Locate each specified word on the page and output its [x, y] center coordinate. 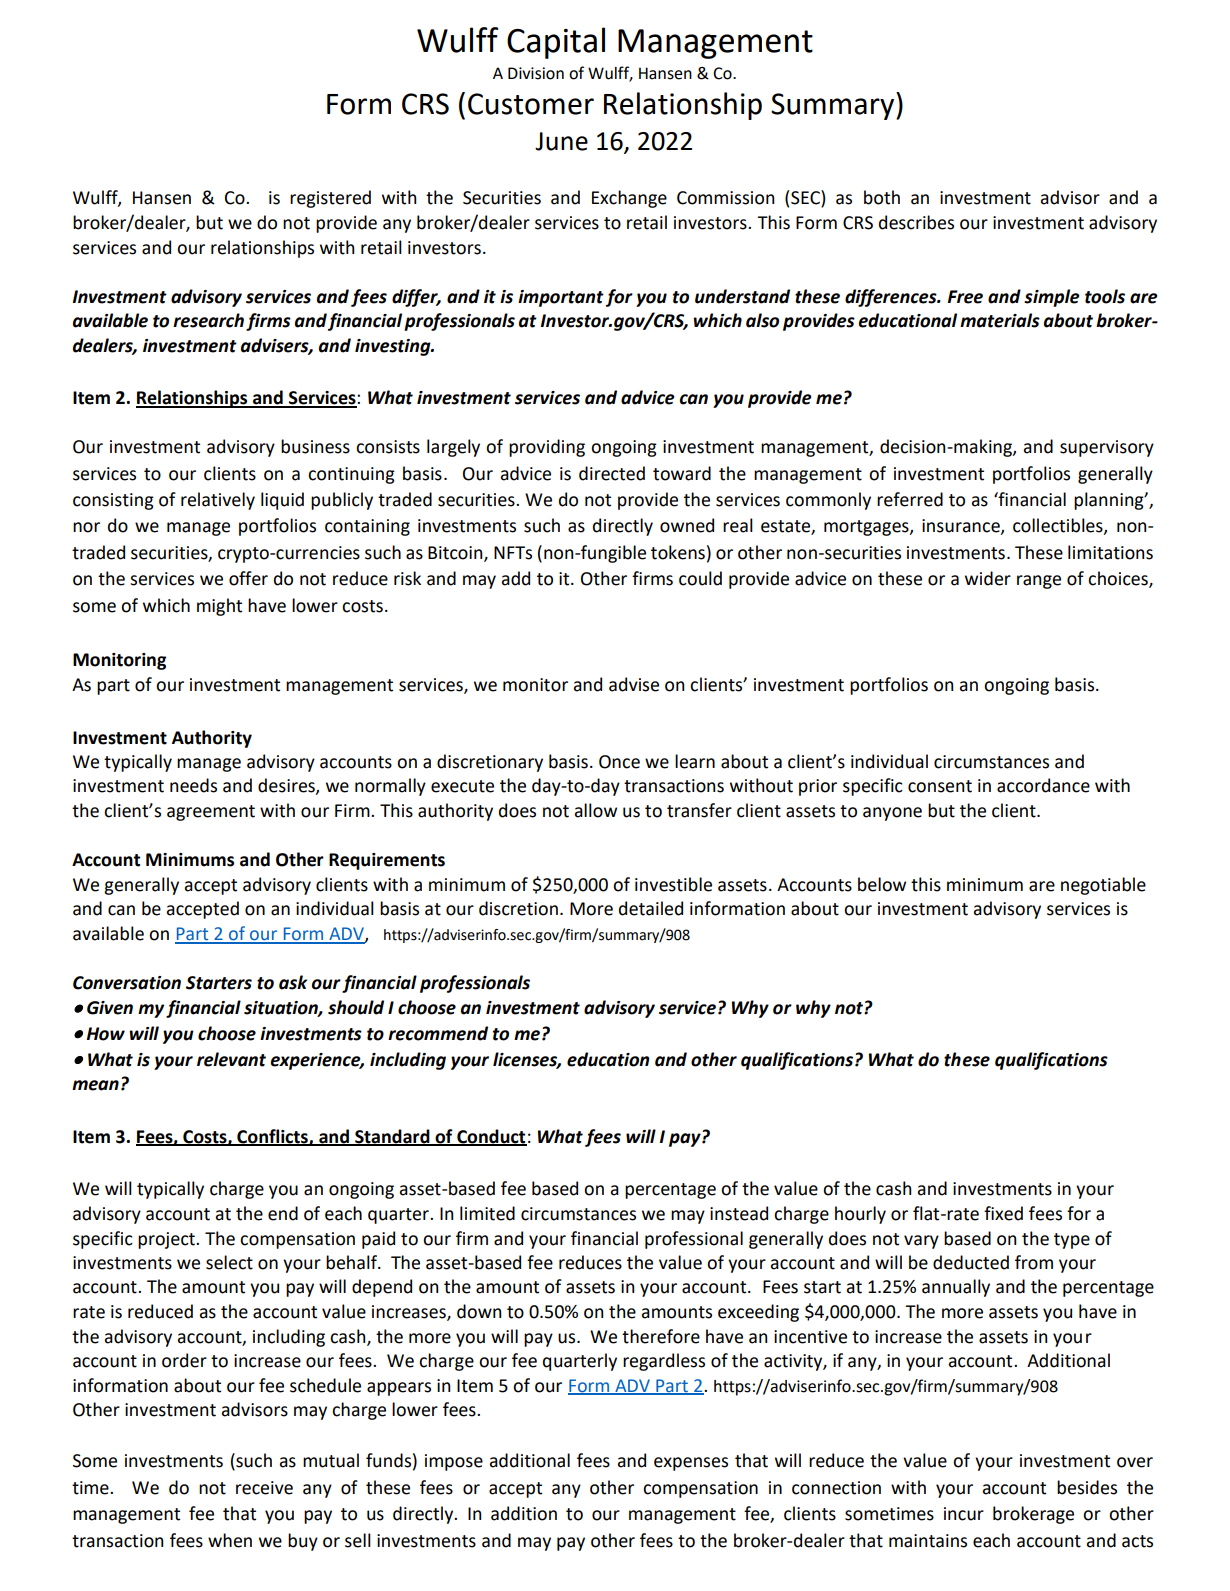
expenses [691, 1464]
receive [264, 1488]
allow [596, 810]
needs [193, 785]
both [882, 197]
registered [330, 199]
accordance [1043, 785]
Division [536, 73]
